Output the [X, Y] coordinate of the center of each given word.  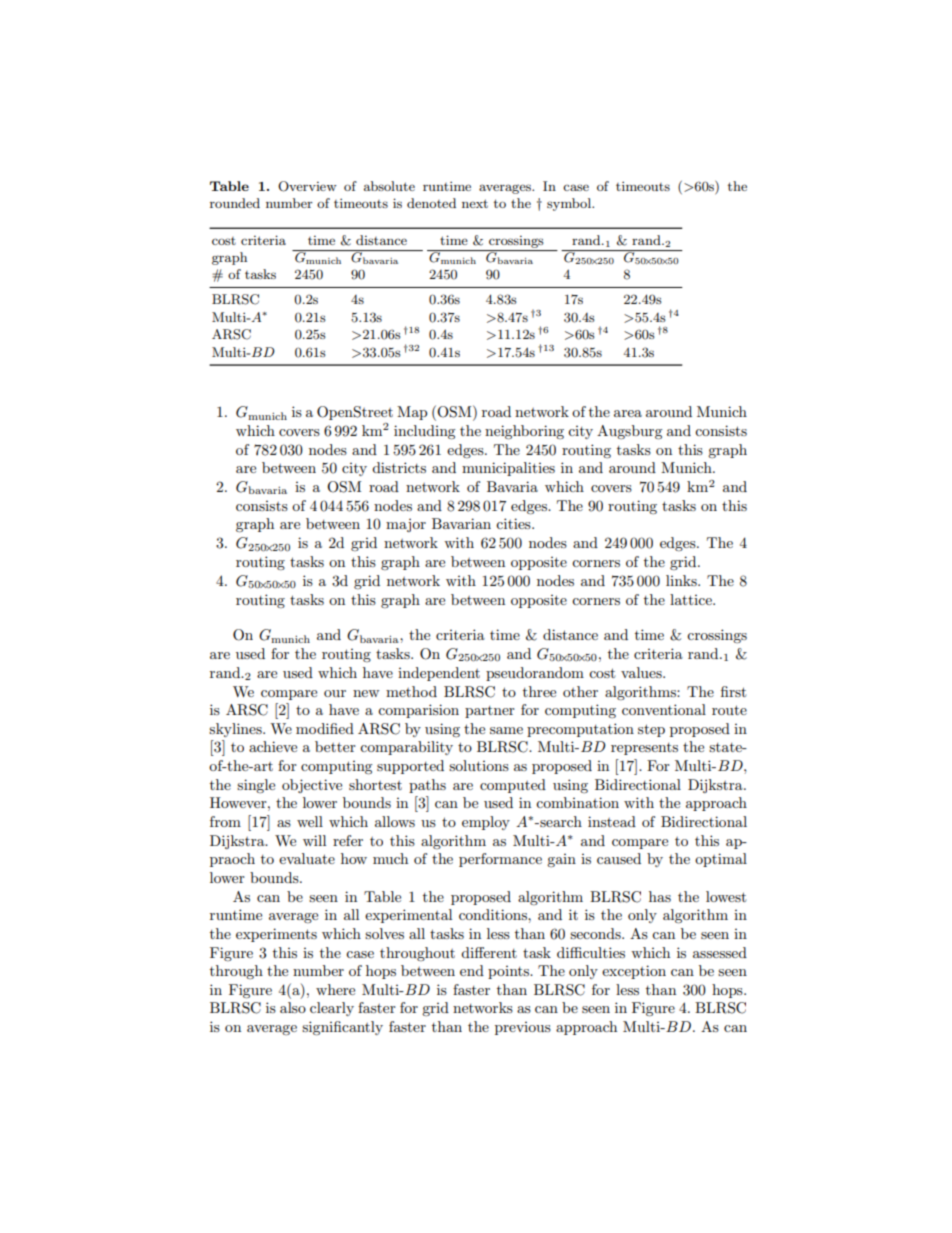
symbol [570, 204]
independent [439, 674]
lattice [692, 599]
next [475, 203]
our [335, 693]
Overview [307, 186]
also [293, 1007]
